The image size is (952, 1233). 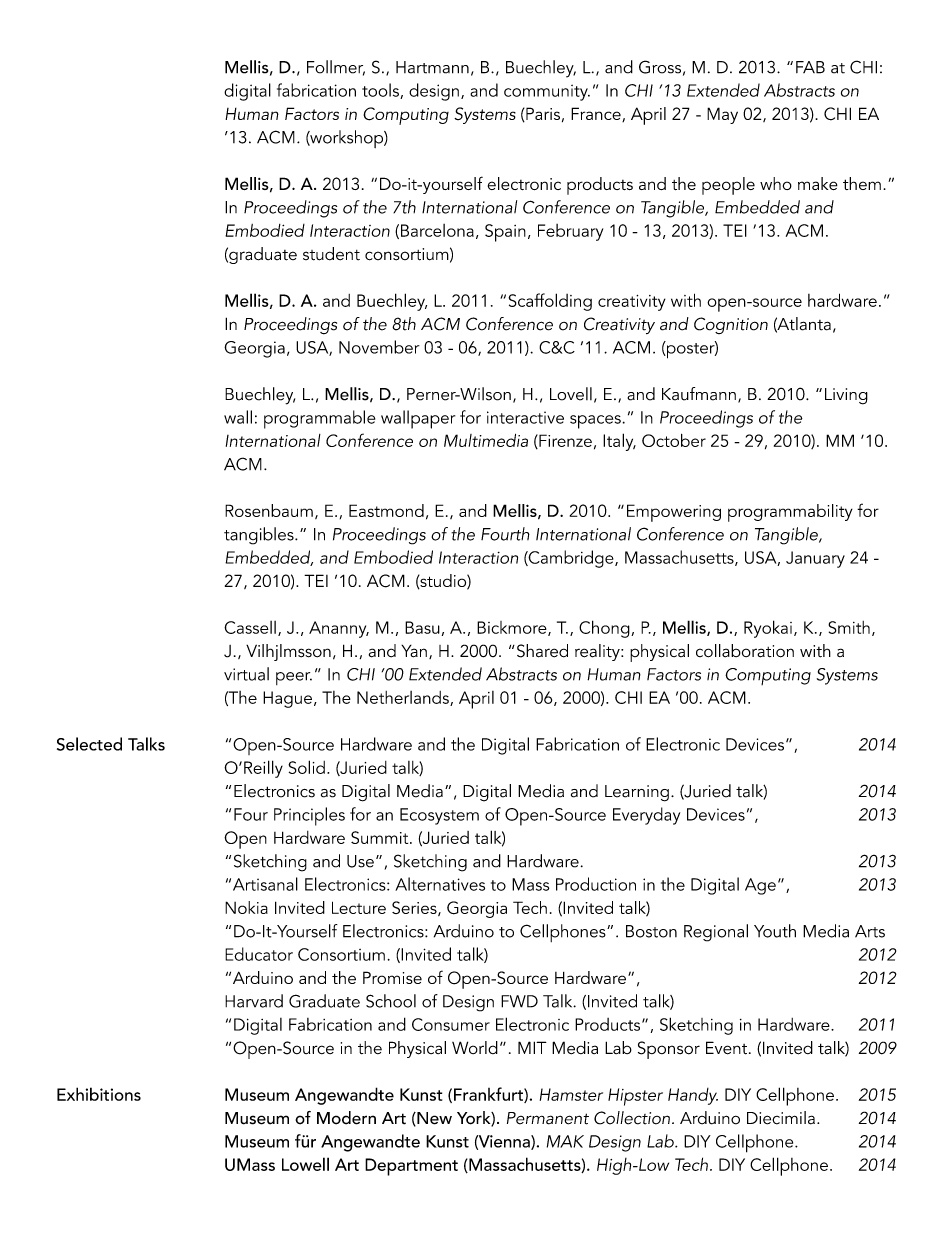 I want to click on Cognition, so click(x=731, y=325).
